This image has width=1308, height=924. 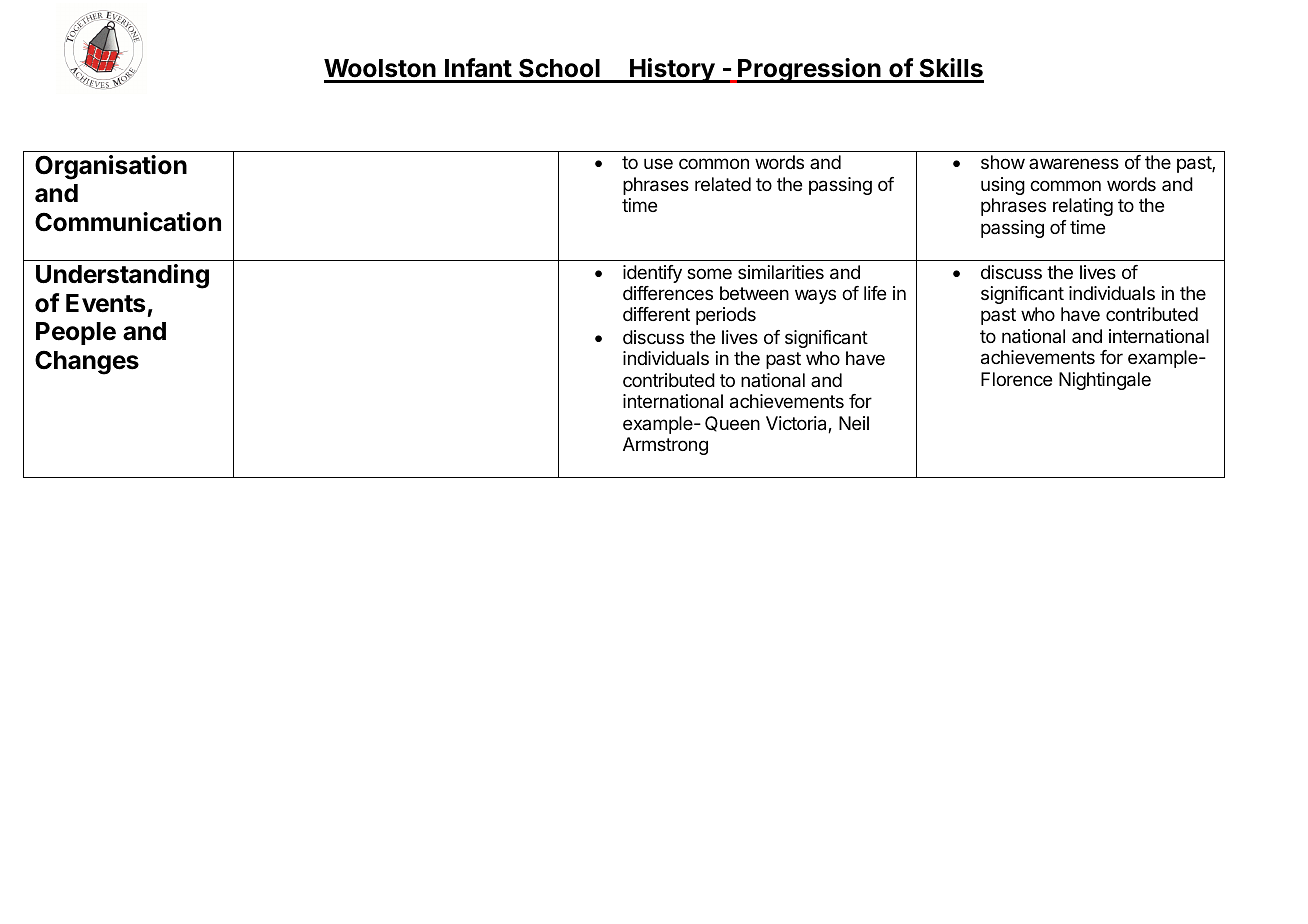 I want to click on using, so click(x=1003, y=186).
